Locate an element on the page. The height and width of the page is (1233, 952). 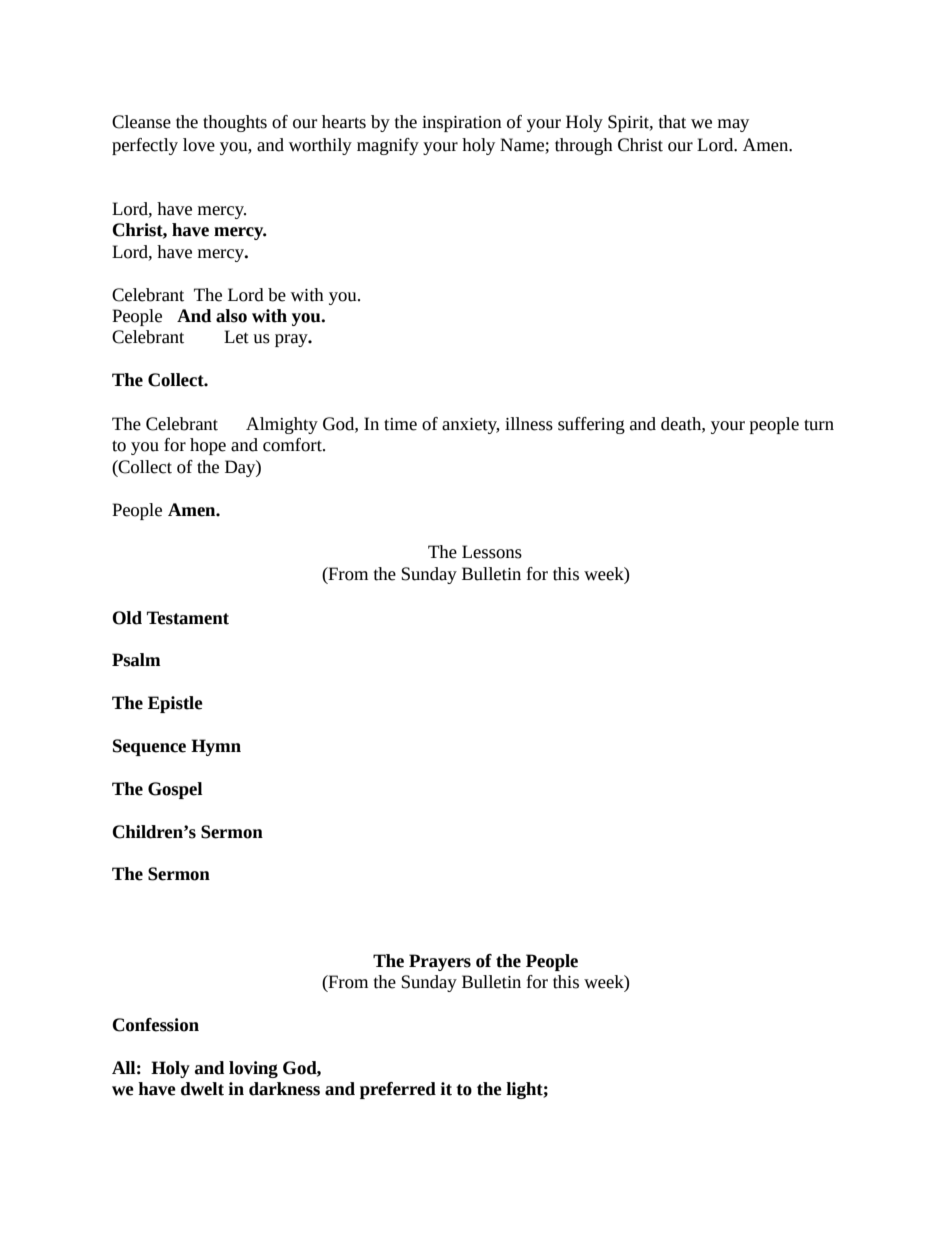
love is located at coordinates (199, 145).
